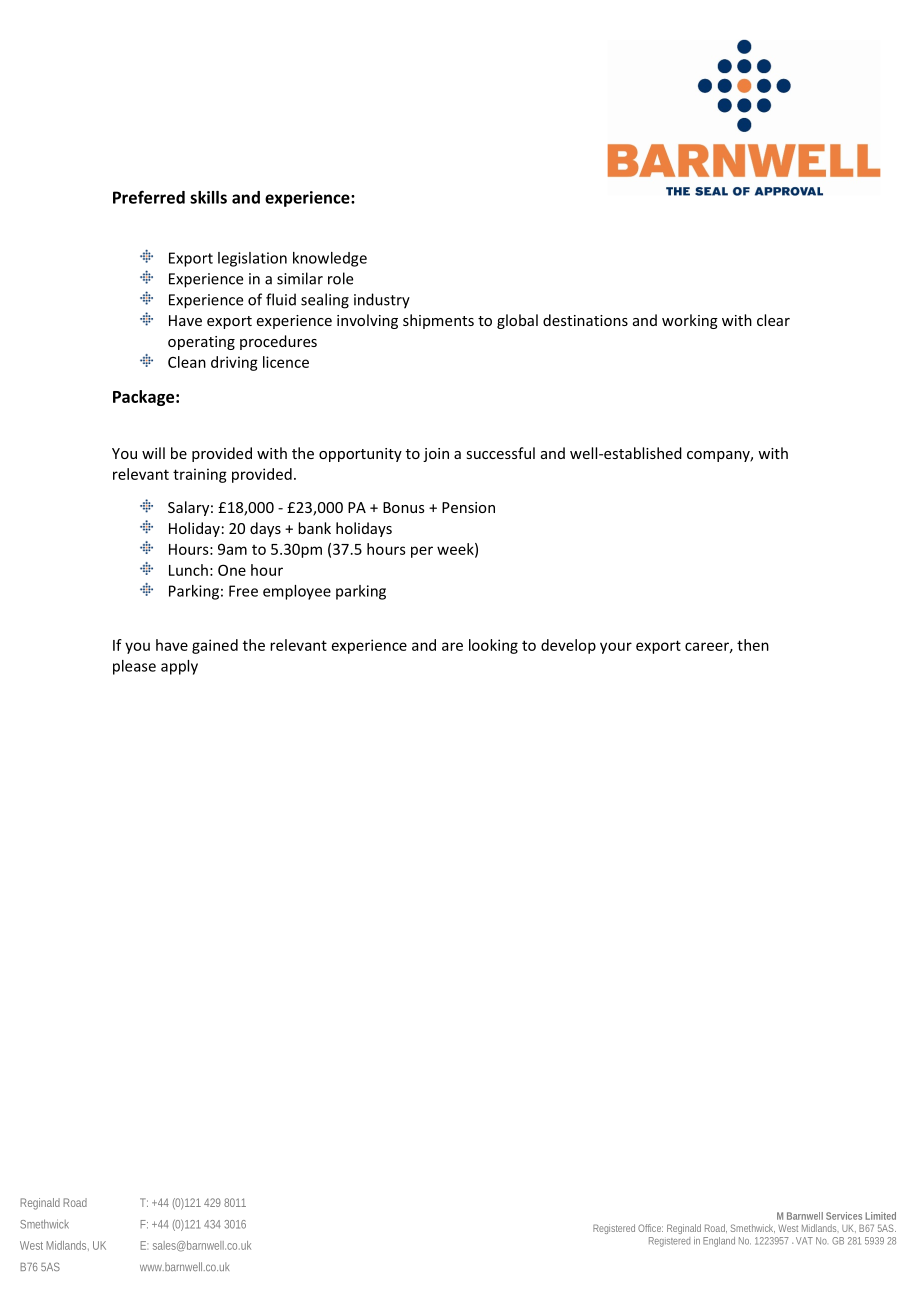  I want to click on your, so click(616, 648).
